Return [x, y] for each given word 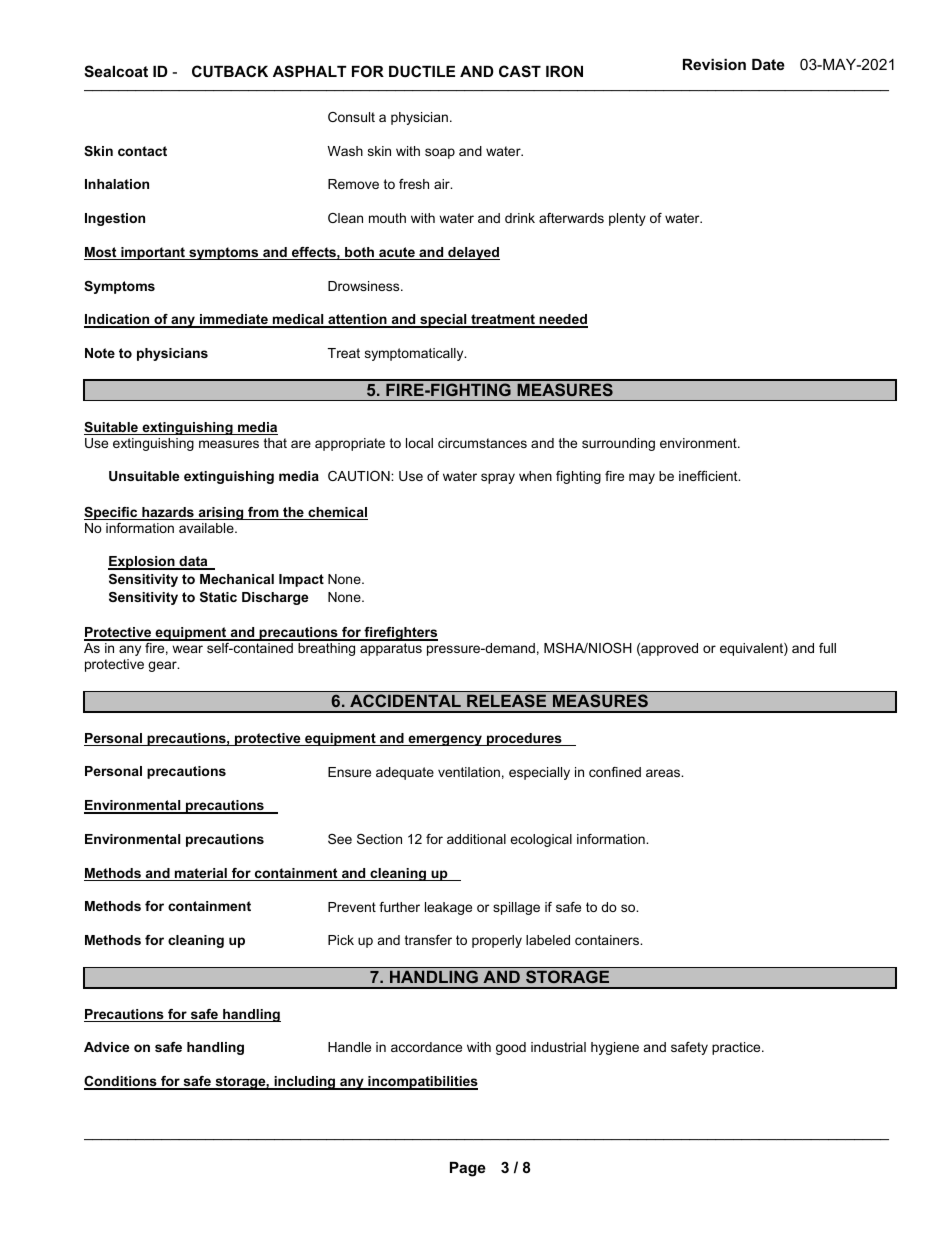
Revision [714, 64]
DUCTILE [422, 71]
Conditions [121, 1082]
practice [737, 1048]
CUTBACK [230, 71]
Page [468, 1169]
